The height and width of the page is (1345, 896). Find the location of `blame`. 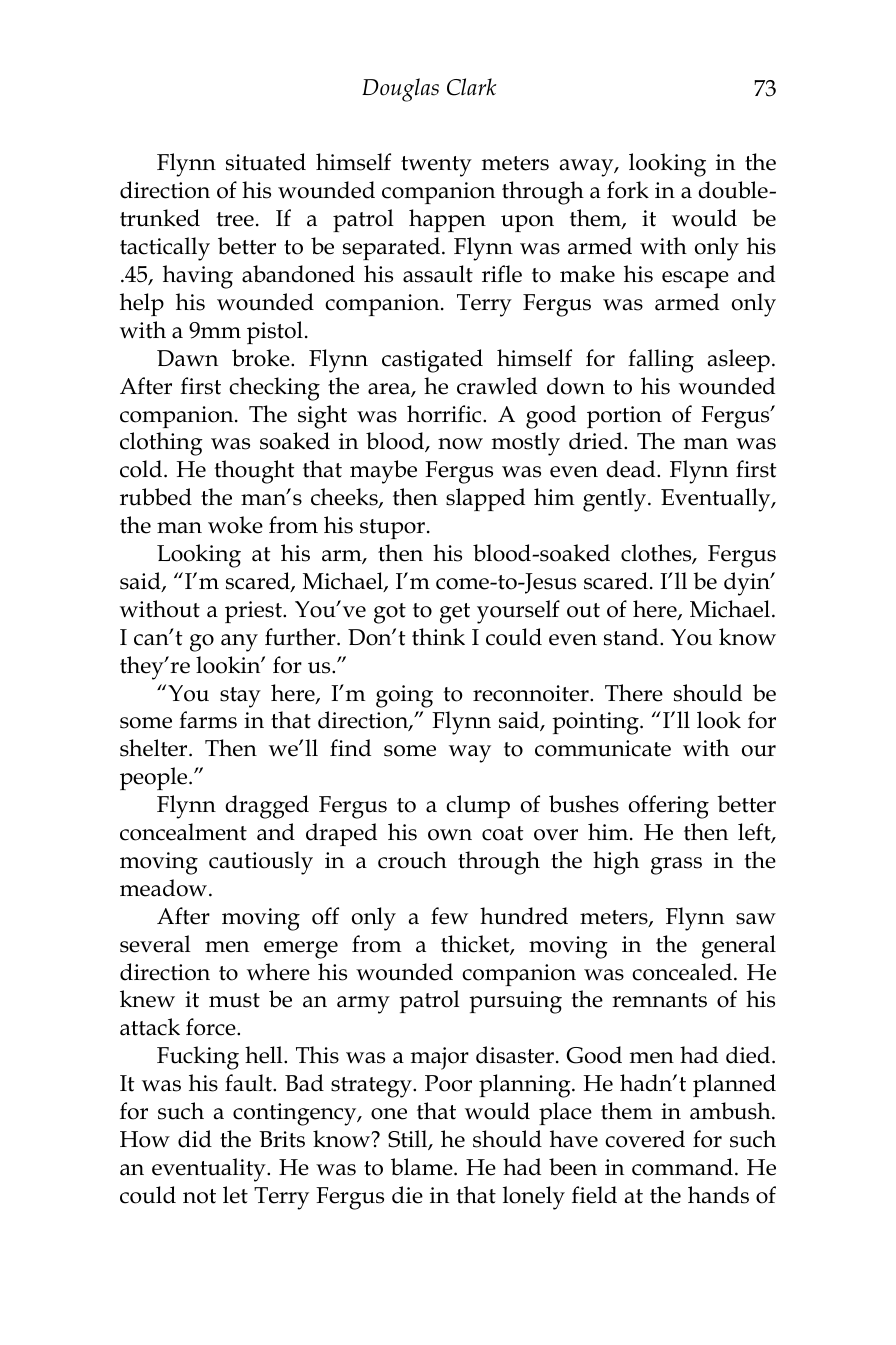

blame is located at coordinates (423, 1167).
